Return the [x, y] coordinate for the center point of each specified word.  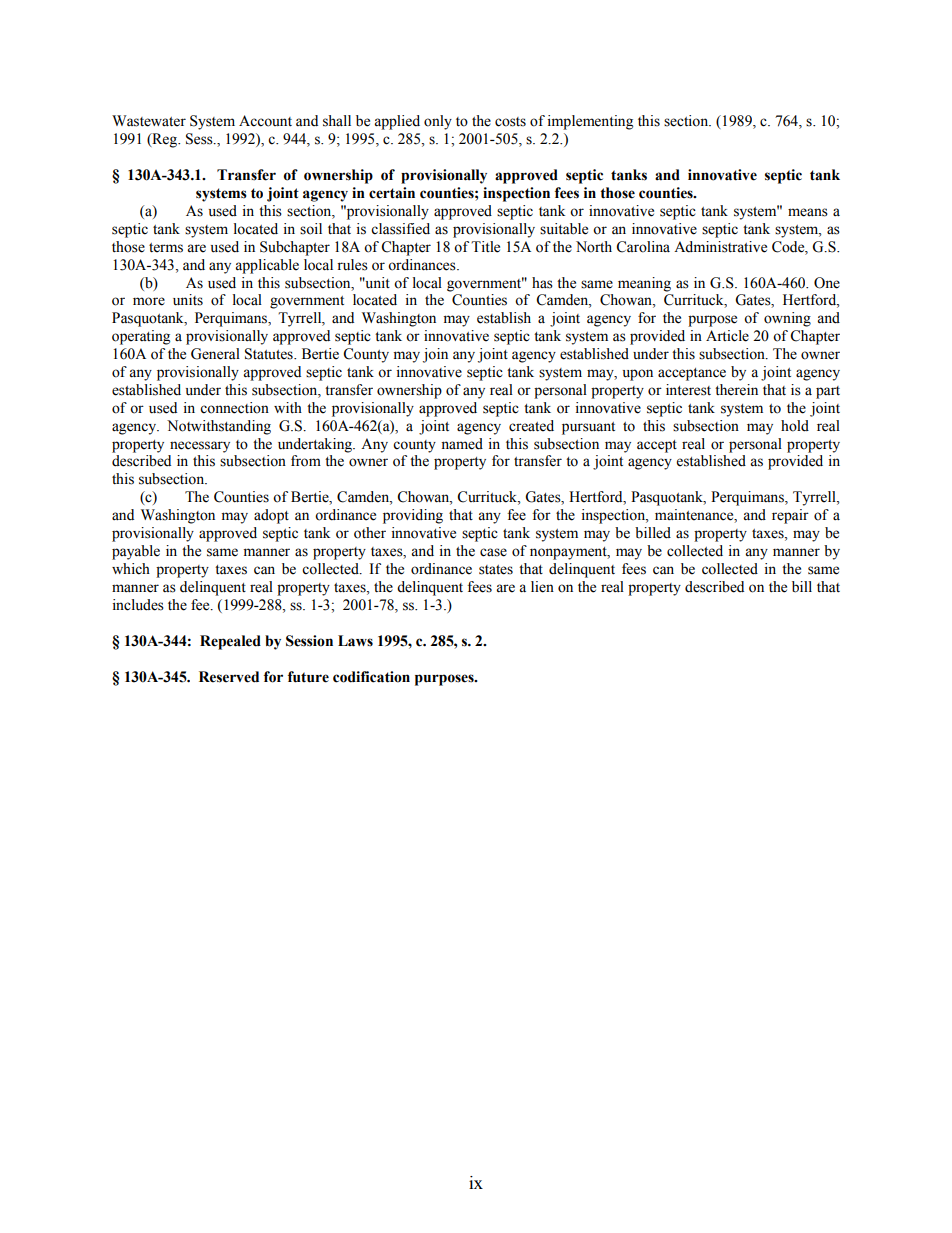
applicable [267, 266]
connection [234, 408]
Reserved [229, 677]
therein [736, 390]
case [493, 552]
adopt [271, 516]
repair [790, 516]
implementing [590, 122]
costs [510, 122]
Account [265, 121]
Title [485, 247]
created [531, 426]
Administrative [720, 247]
